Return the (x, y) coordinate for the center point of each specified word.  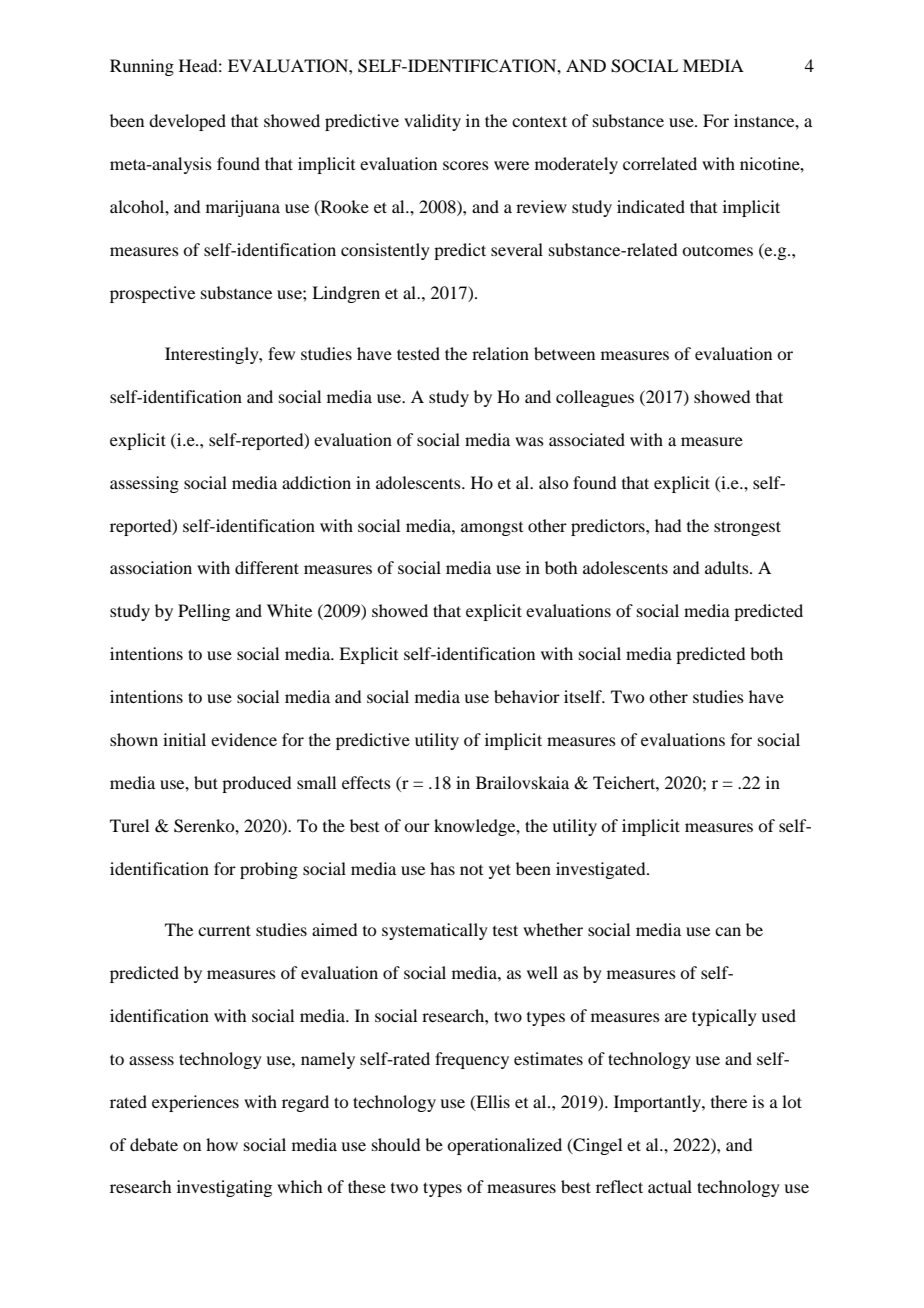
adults (728, 567)
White (289, 610)
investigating (224, 1188)
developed (187, 122)
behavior (527, 696)
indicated (651, 206)
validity (432, 122)
